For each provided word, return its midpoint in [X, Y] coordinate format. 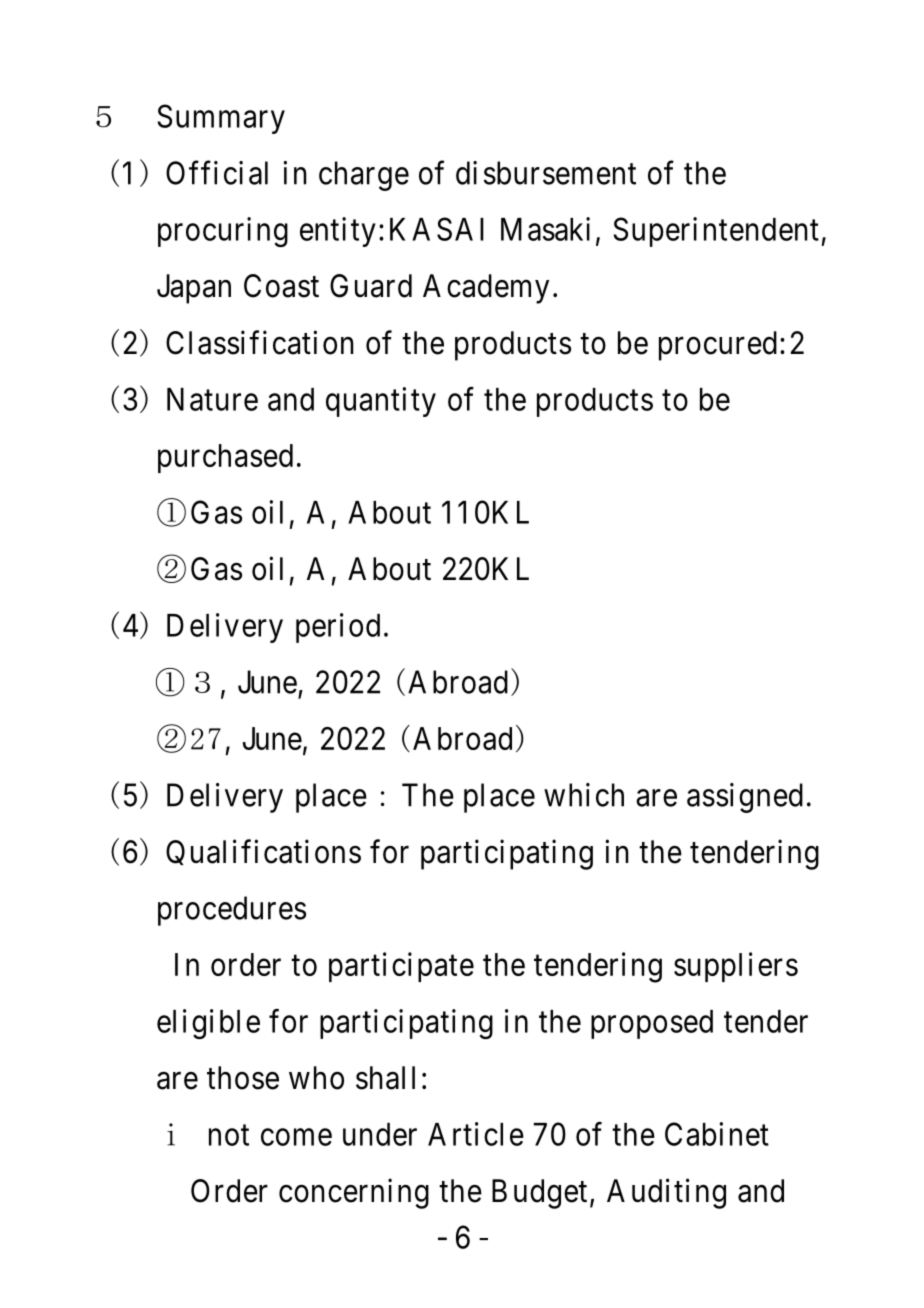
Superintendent [716, 232]
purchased [225, 458]
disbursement [546, 173]
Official [217, 172]
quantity [381, 402]
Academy [486, 289]
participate [401, 967]
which [584, 795]
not [229, 1135]
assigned [745, 798]
